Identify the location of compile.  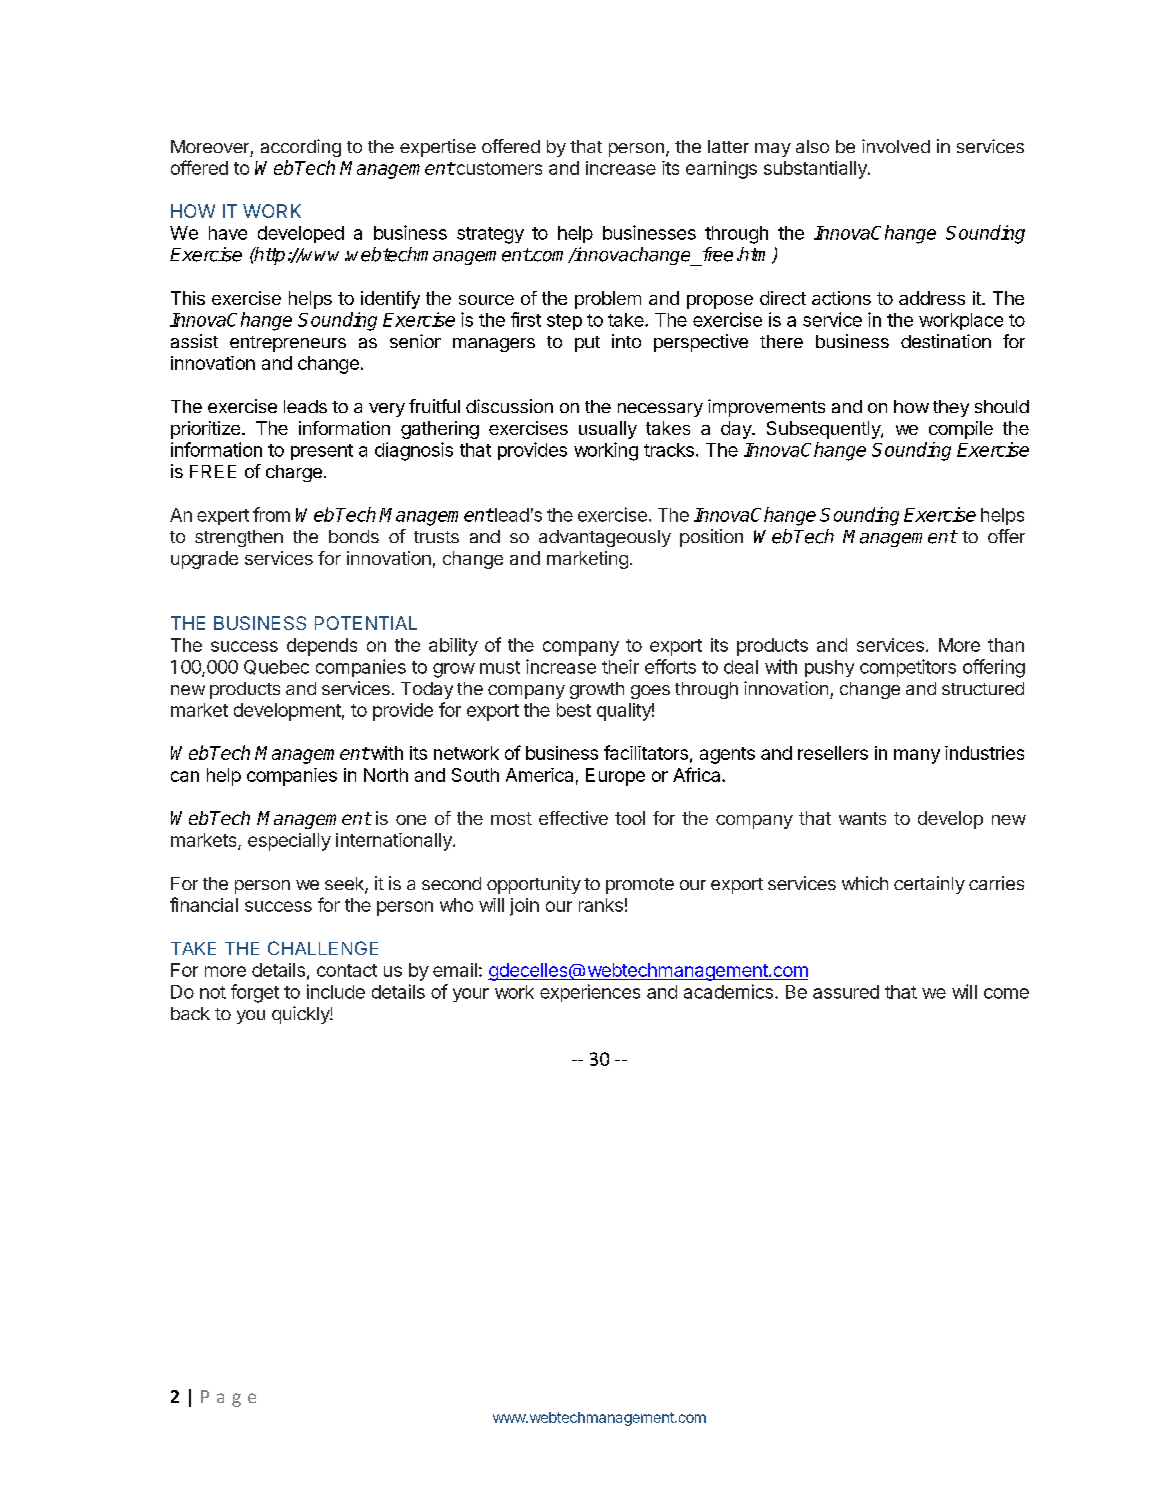
(961, 430).
